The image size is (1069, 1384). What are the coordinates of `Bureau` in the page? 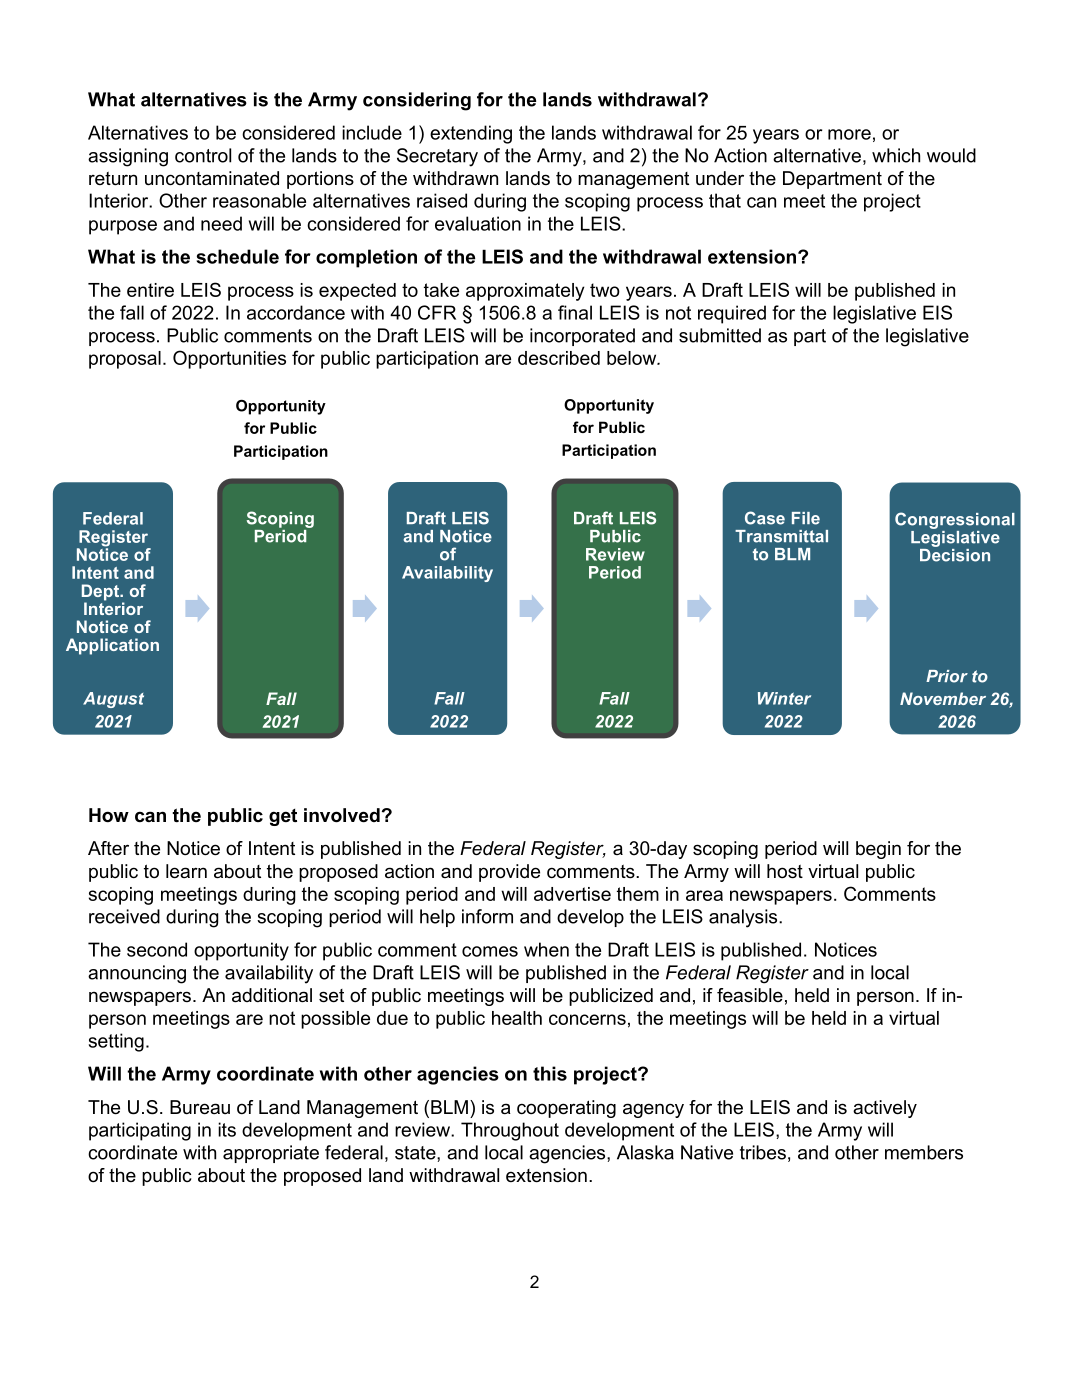 It's located at (200, 1107).
